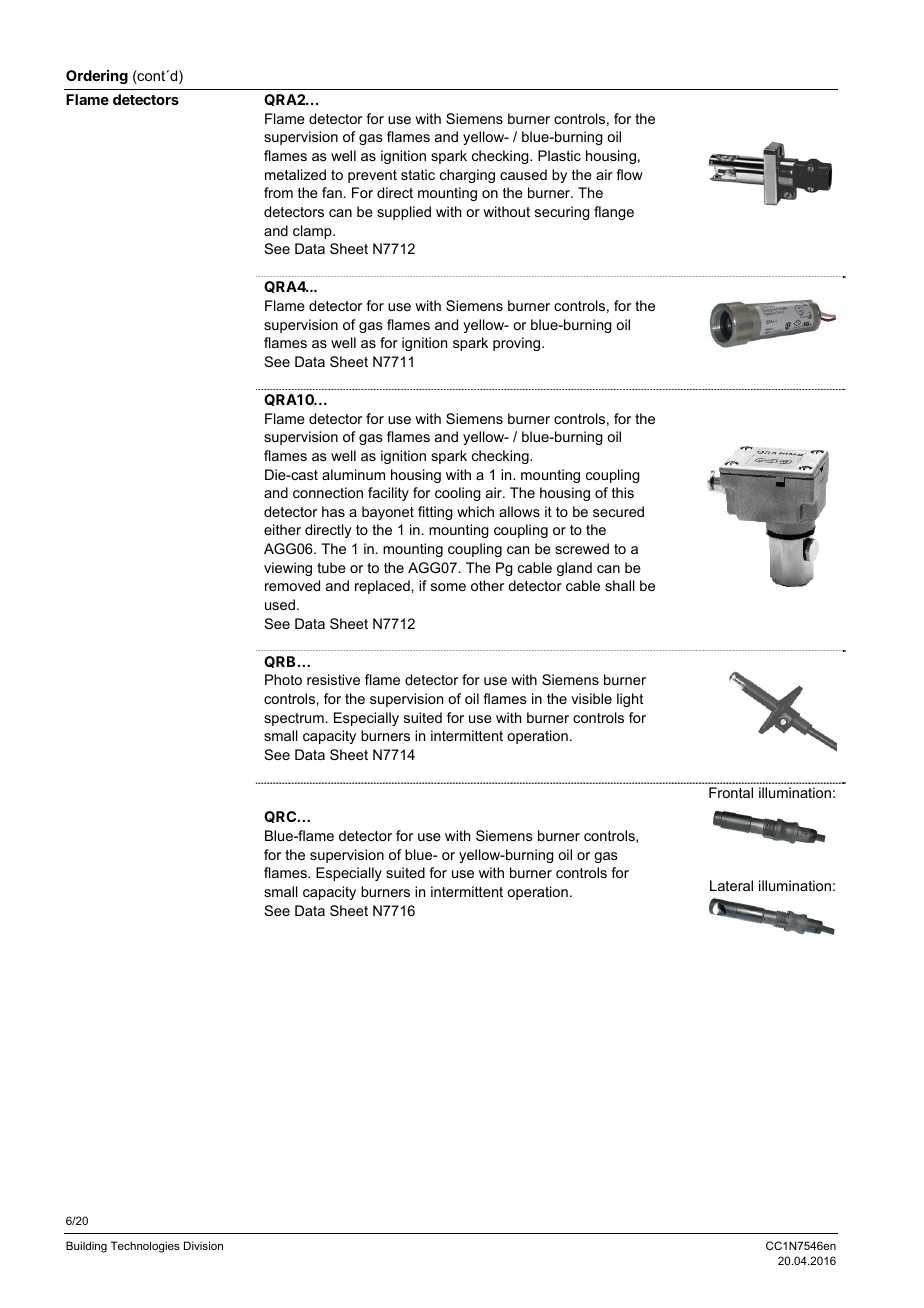 This page has height=1308, width=924. What do you see at coordinates (731, 885) in the page?
I see `Lateral` at bounding box center [731, 885].
